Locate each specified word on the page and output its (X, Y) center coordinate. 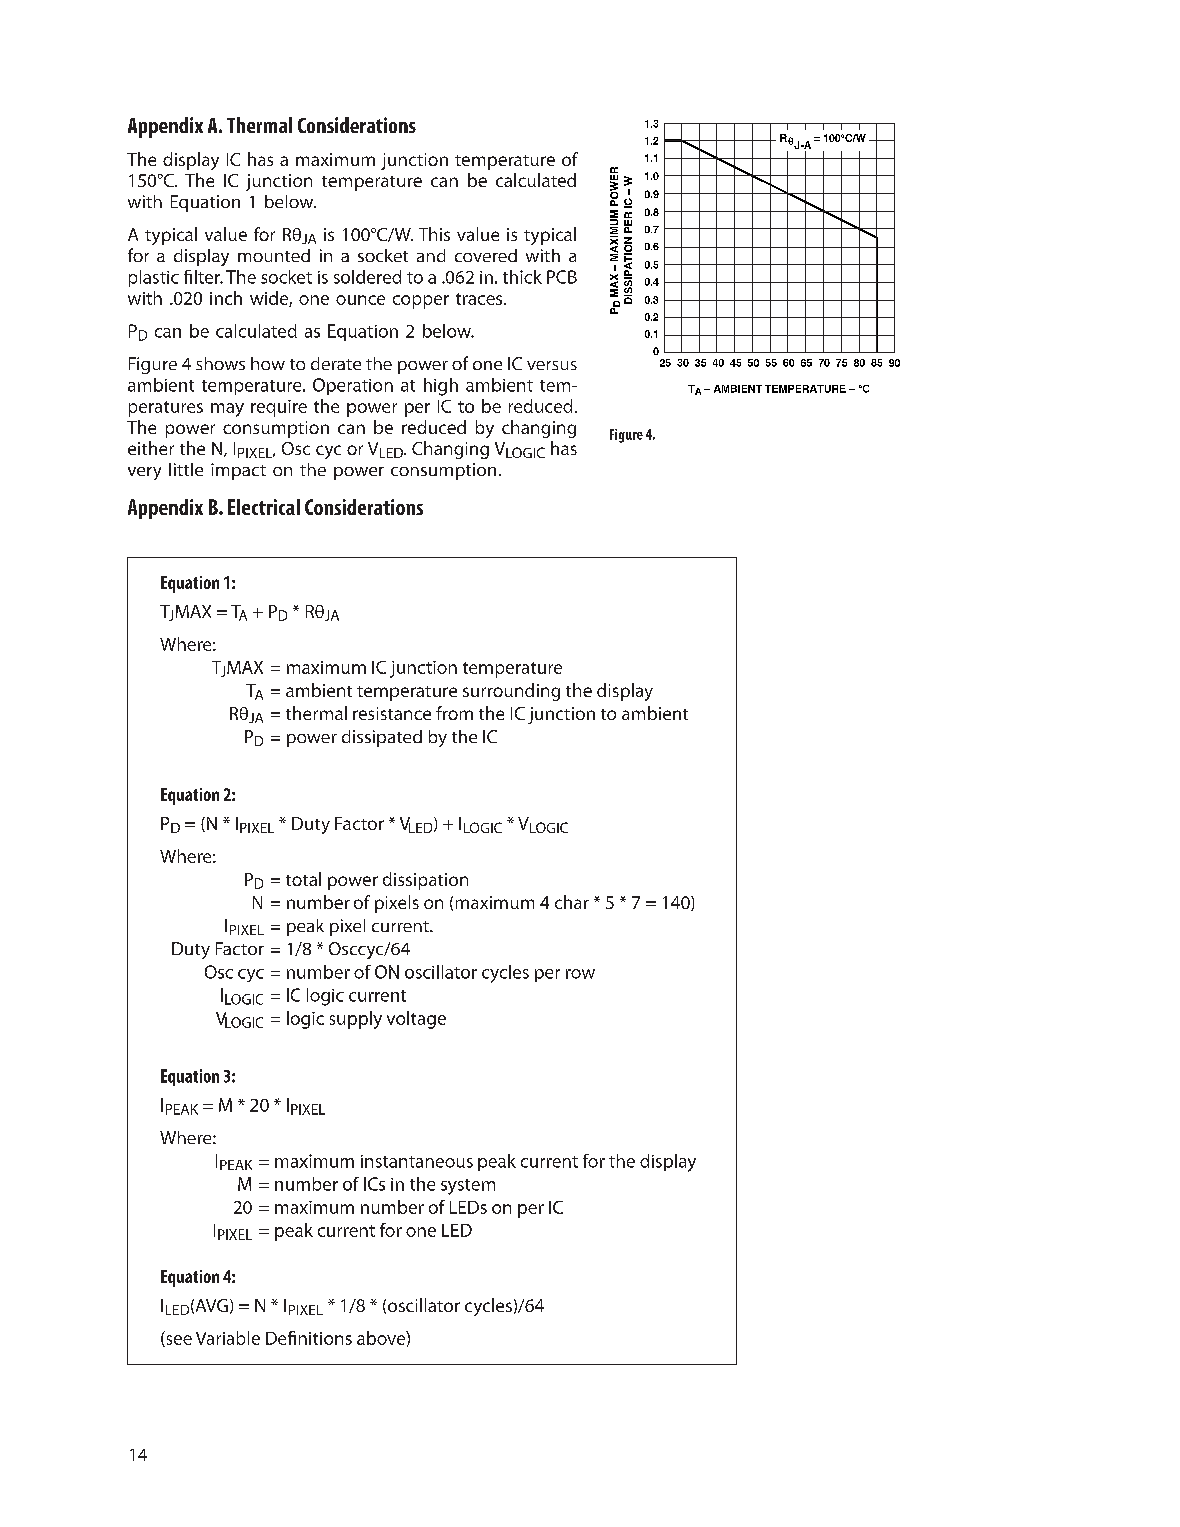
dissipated (382, 738)
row (580, 974)
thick (522, 277)
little (186, 469)
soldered (367, 277)
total (303, 879)
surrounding (511, 692)
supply (356, 1020)
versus (552, 365)
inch (226, 298)
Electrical (264, 507)
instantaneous (417, 1161)
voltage (416, 1020)
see (178, 1341)
